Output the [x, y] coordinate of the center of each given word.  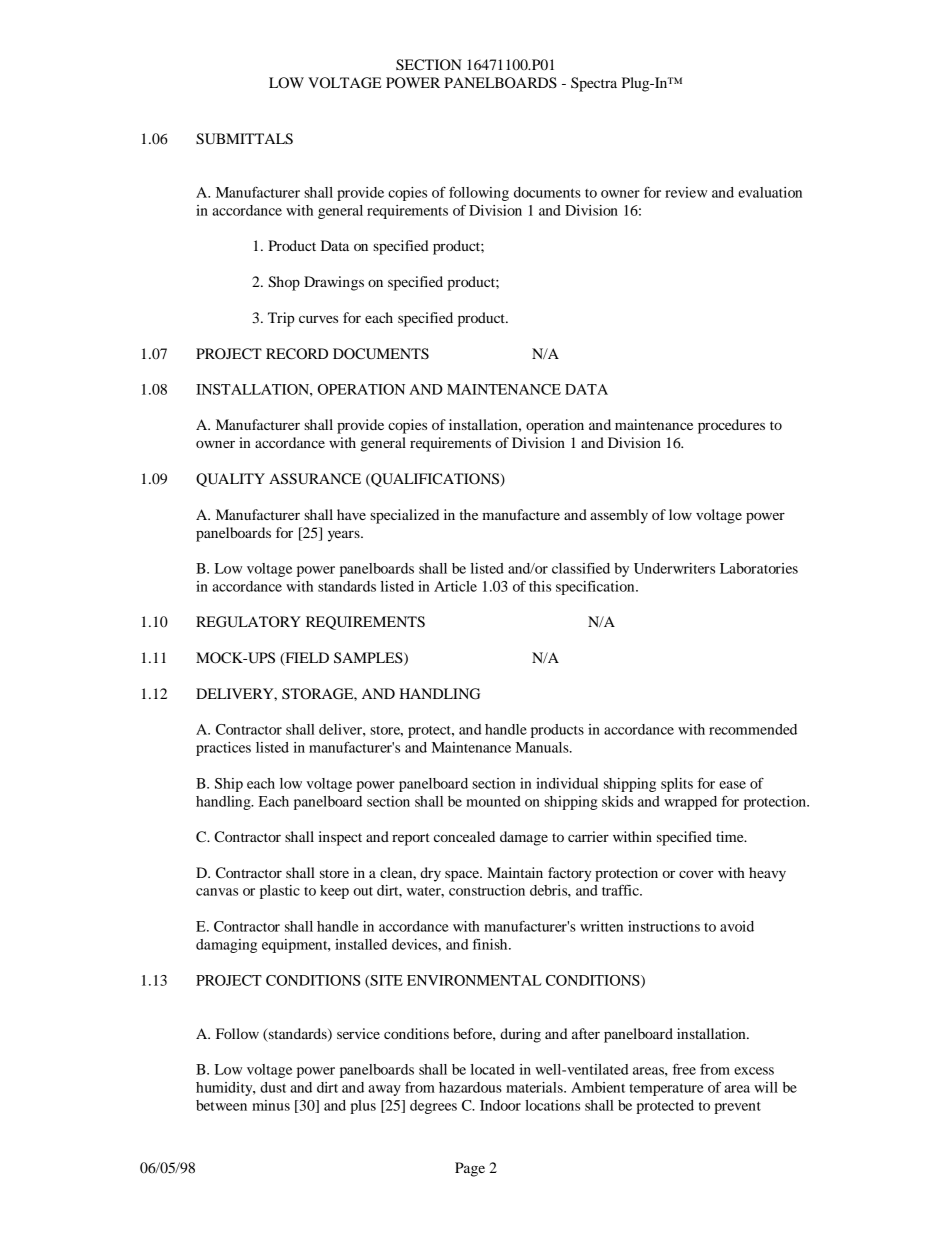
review [686, 192]
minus [271, 1105]
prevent [737, 1108]
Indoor [500, 1105]
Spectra [594, 84]
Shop [284, 283]
